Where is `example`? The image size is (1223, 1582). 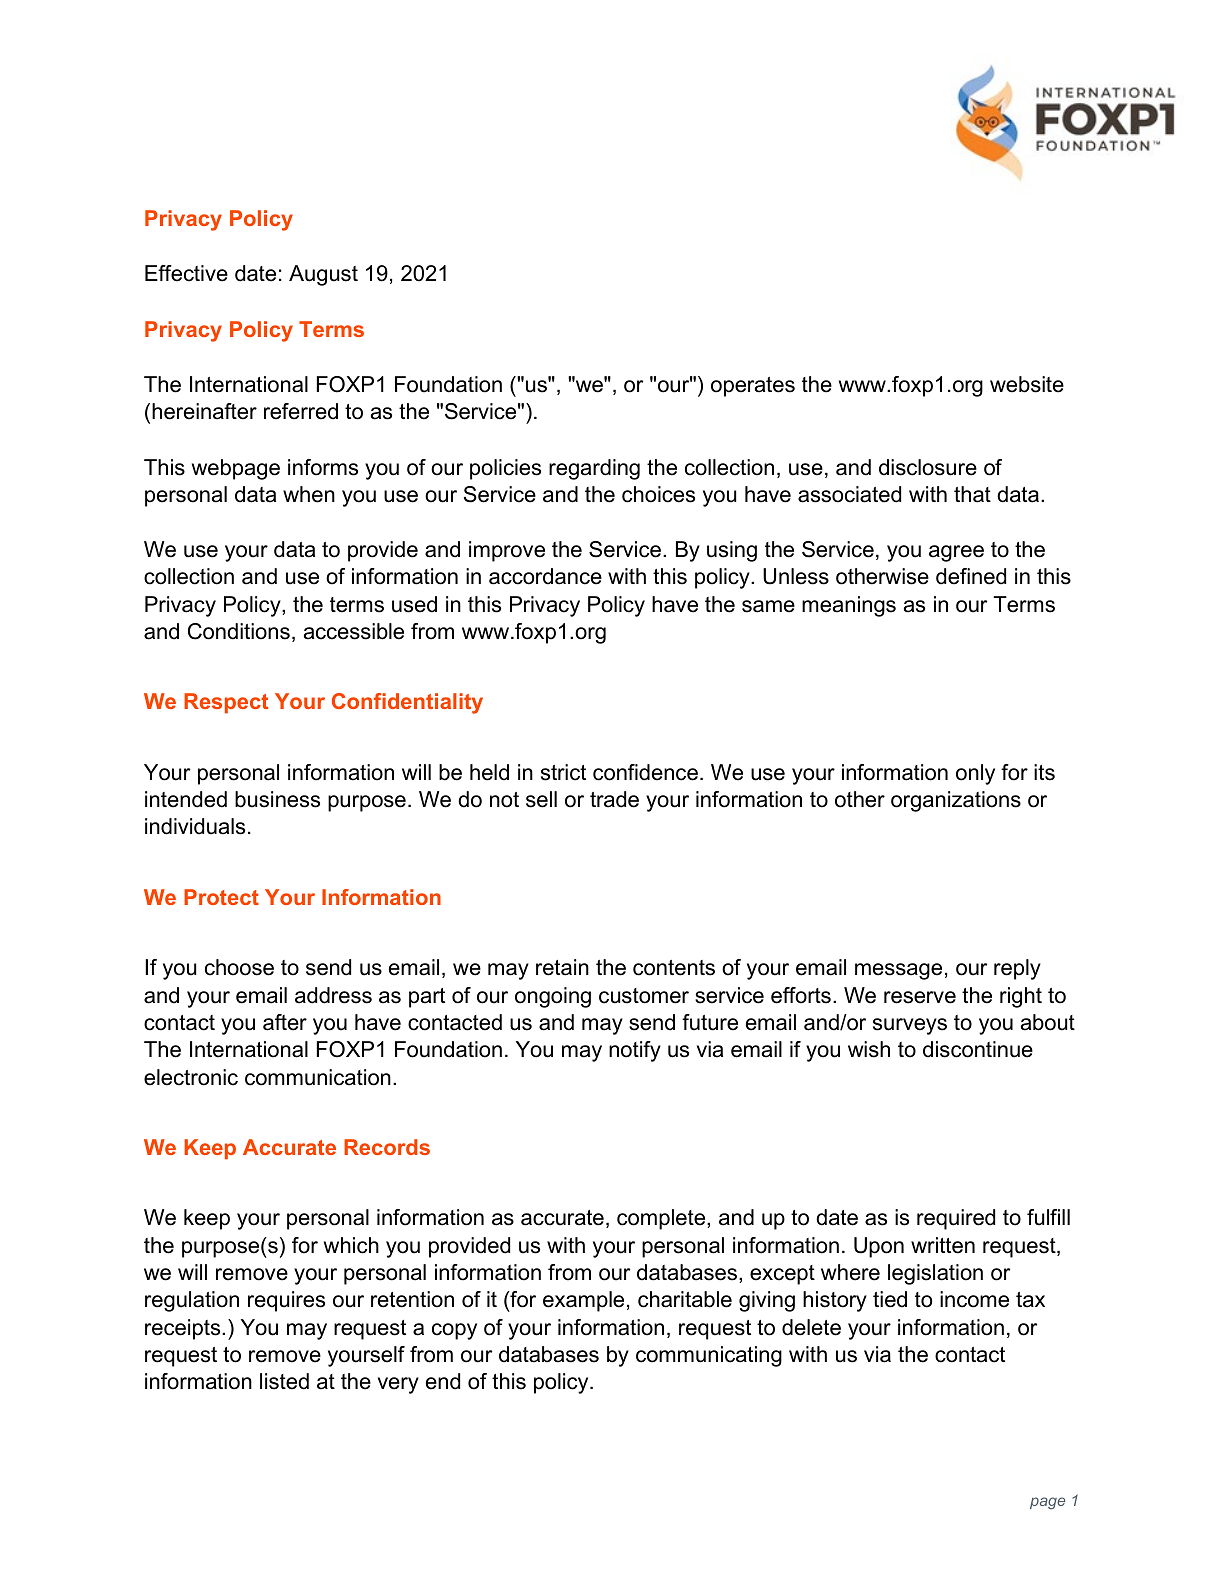
example is located at coordinates (583, 1301).
